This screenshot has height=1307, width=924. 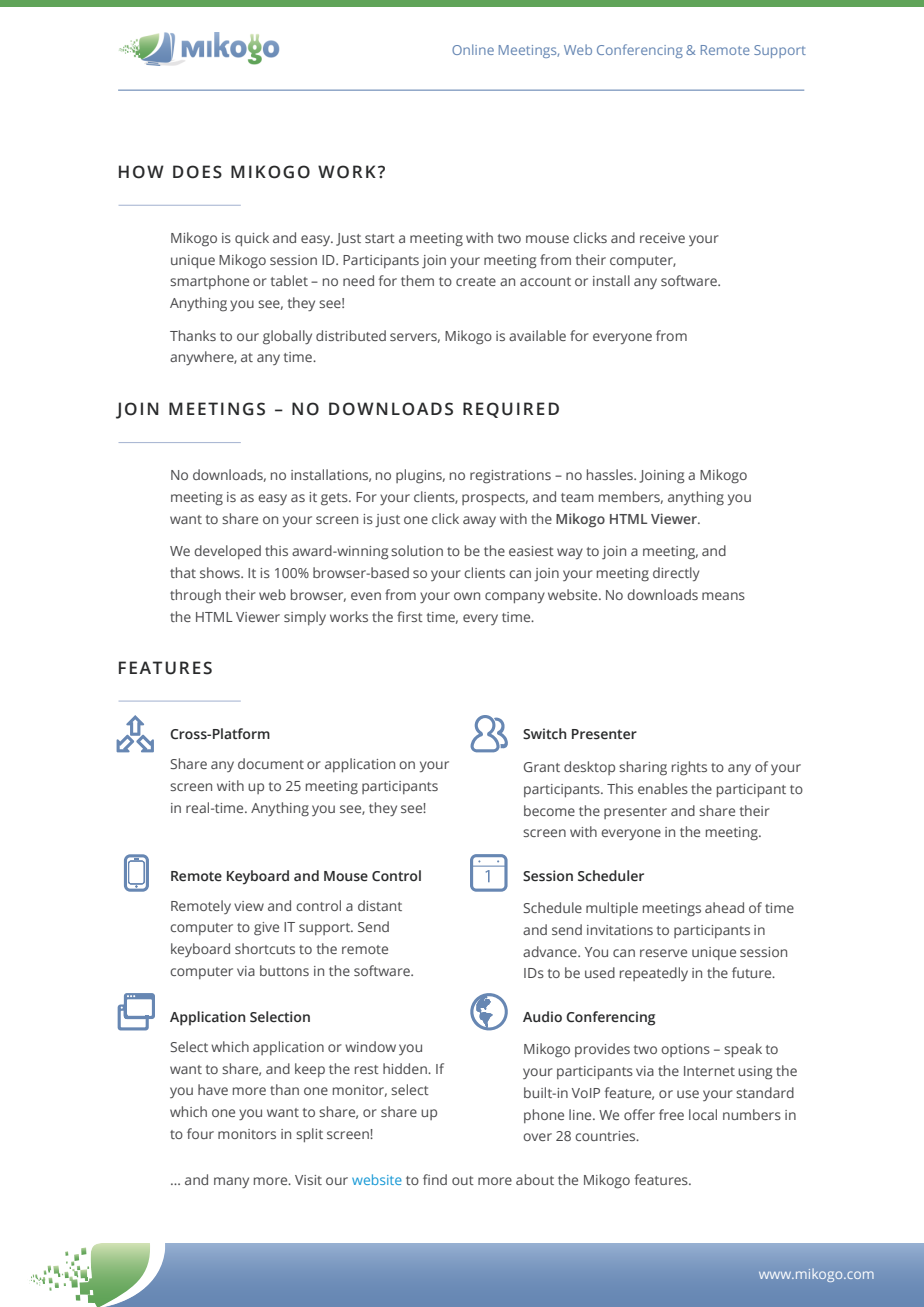 I want to click on receive, so click(x=662, y=238).
